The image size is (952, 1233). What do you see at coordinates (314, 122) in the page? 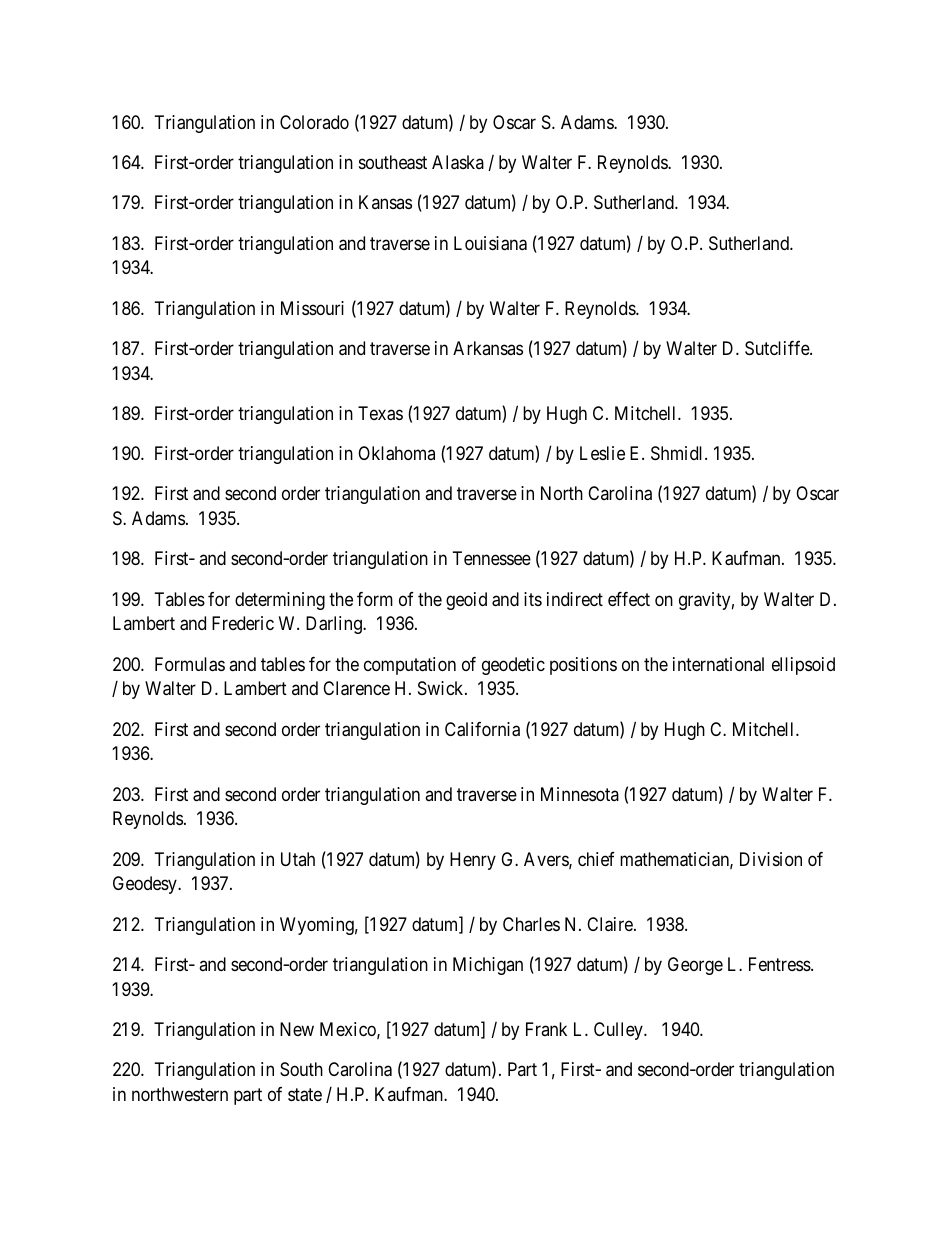
I see `Colorado` at bounding box center [314, 122].
